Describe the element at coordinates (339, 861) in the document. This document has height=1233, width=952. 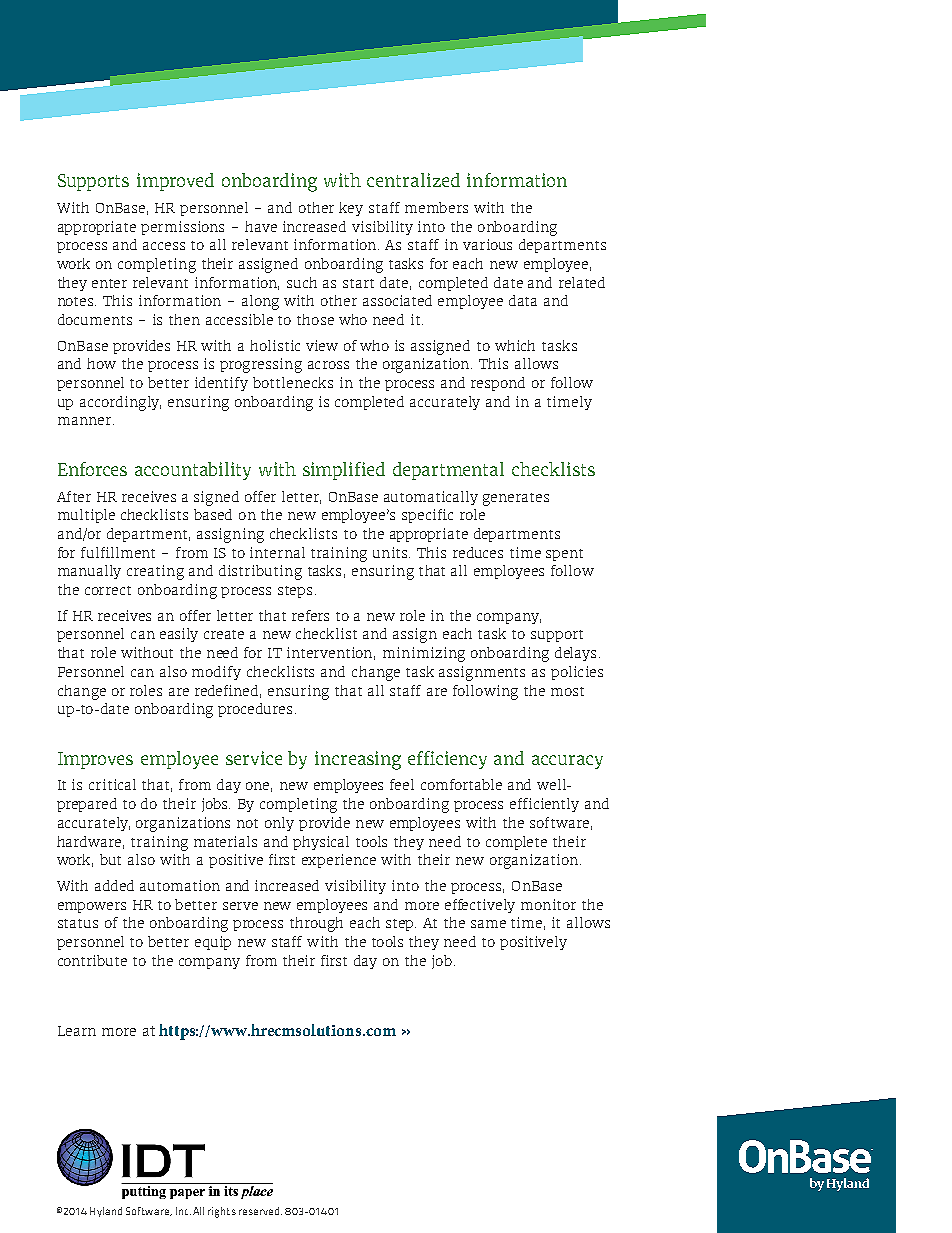
I see `experience` at that location.
